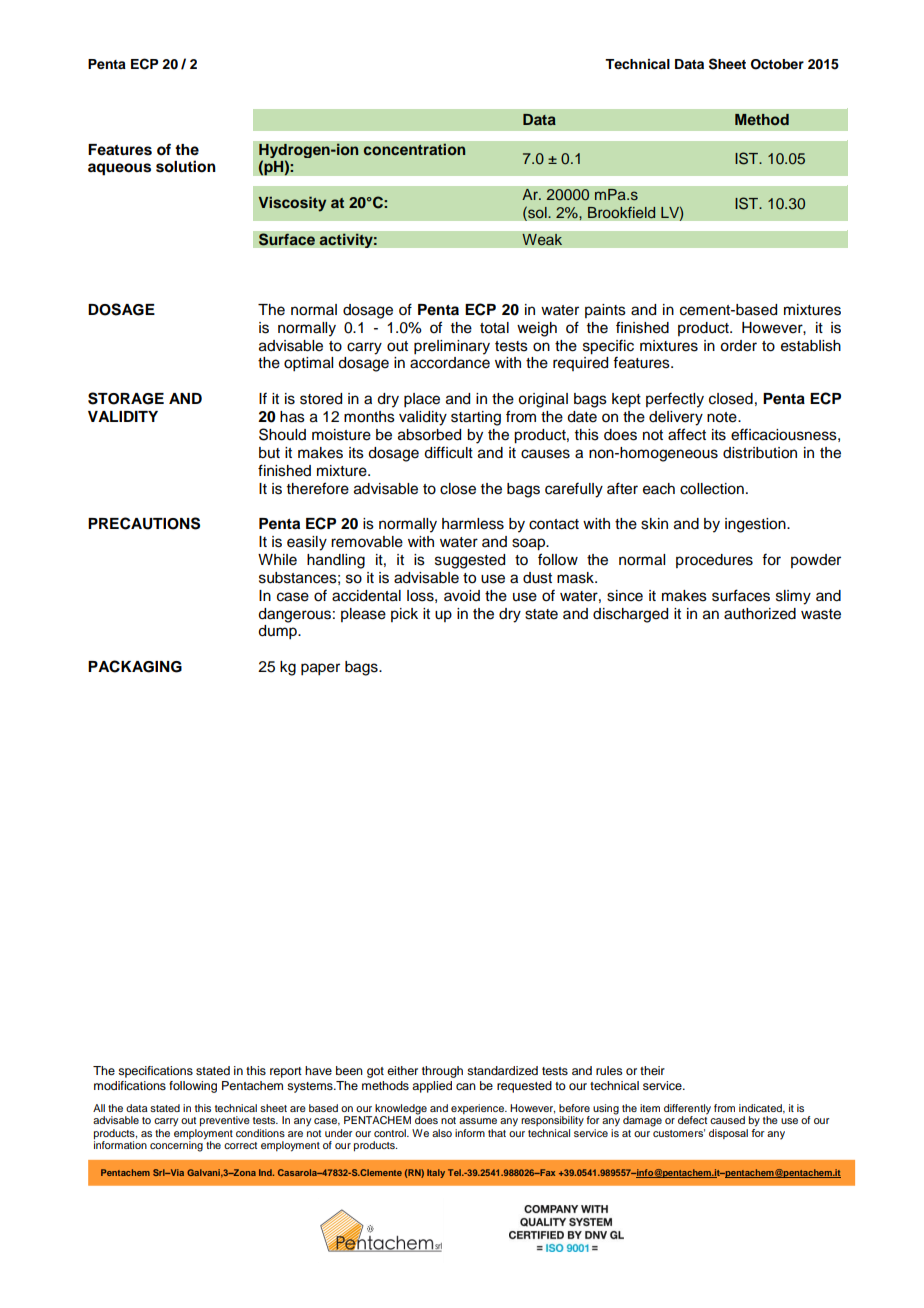 This image has height=1308, width=924. Describe the element at coordinates (777, 64) in the image. I see `October` at that location.
